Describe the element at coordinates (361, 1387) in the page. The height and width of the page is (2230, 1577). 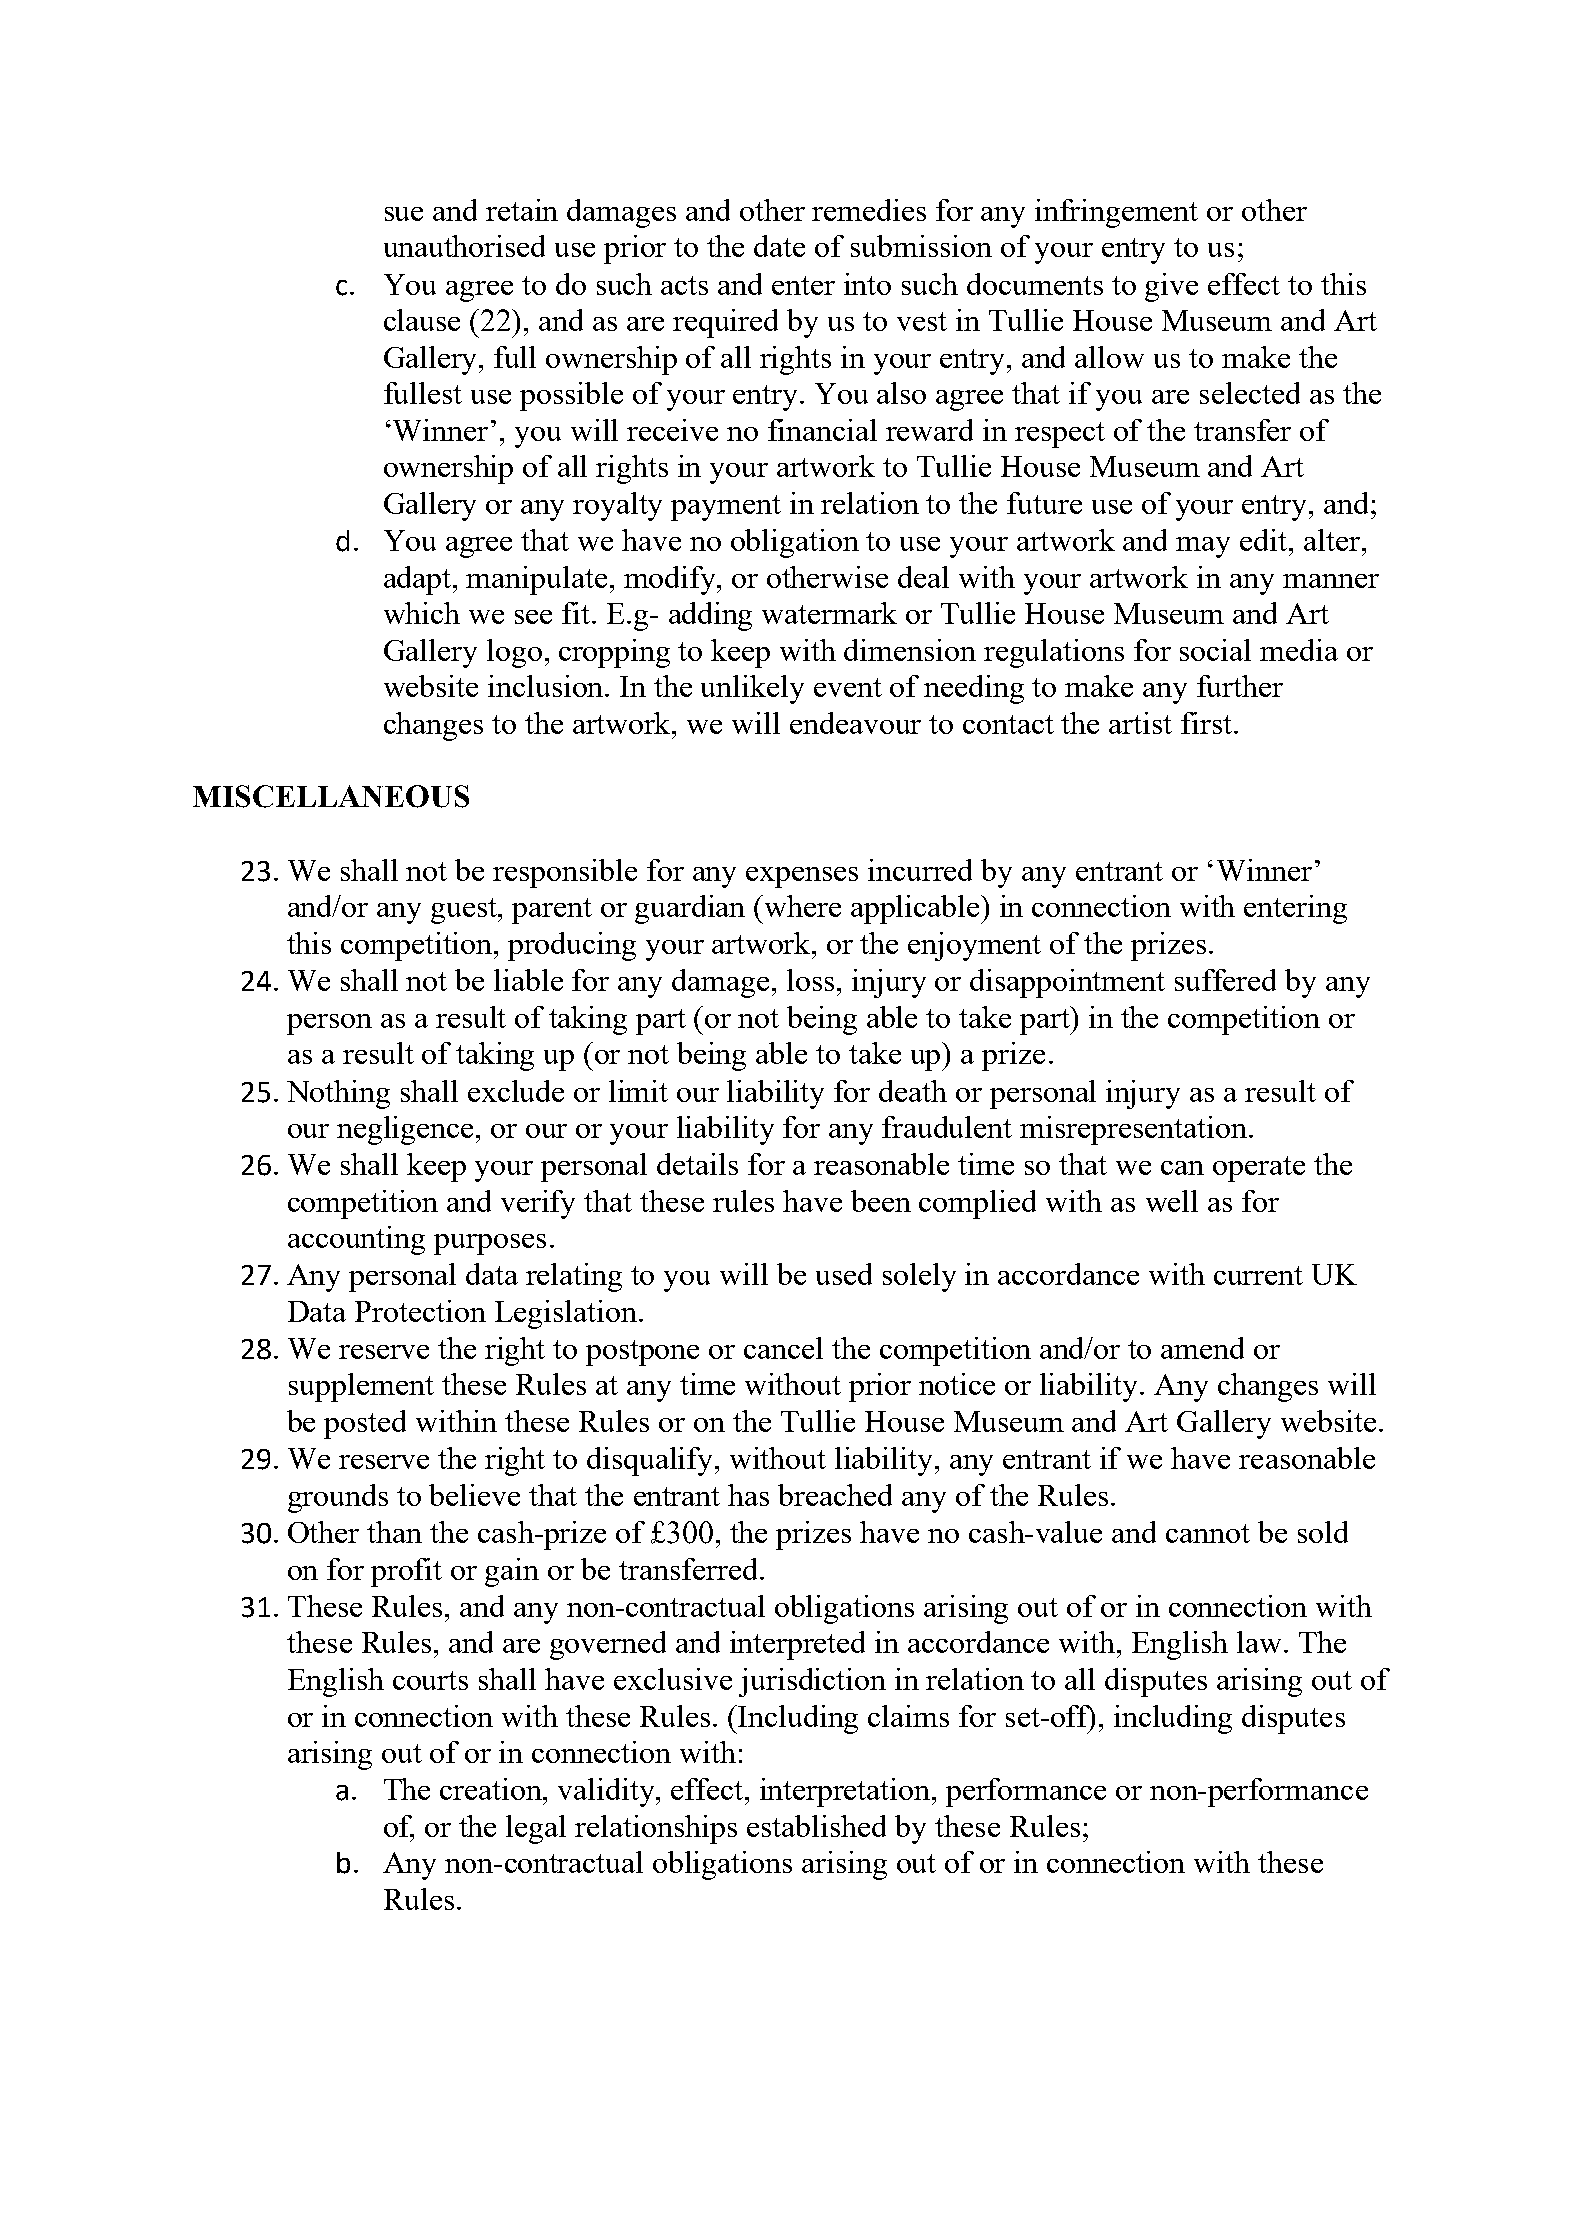
I see `supplement` at that location.
